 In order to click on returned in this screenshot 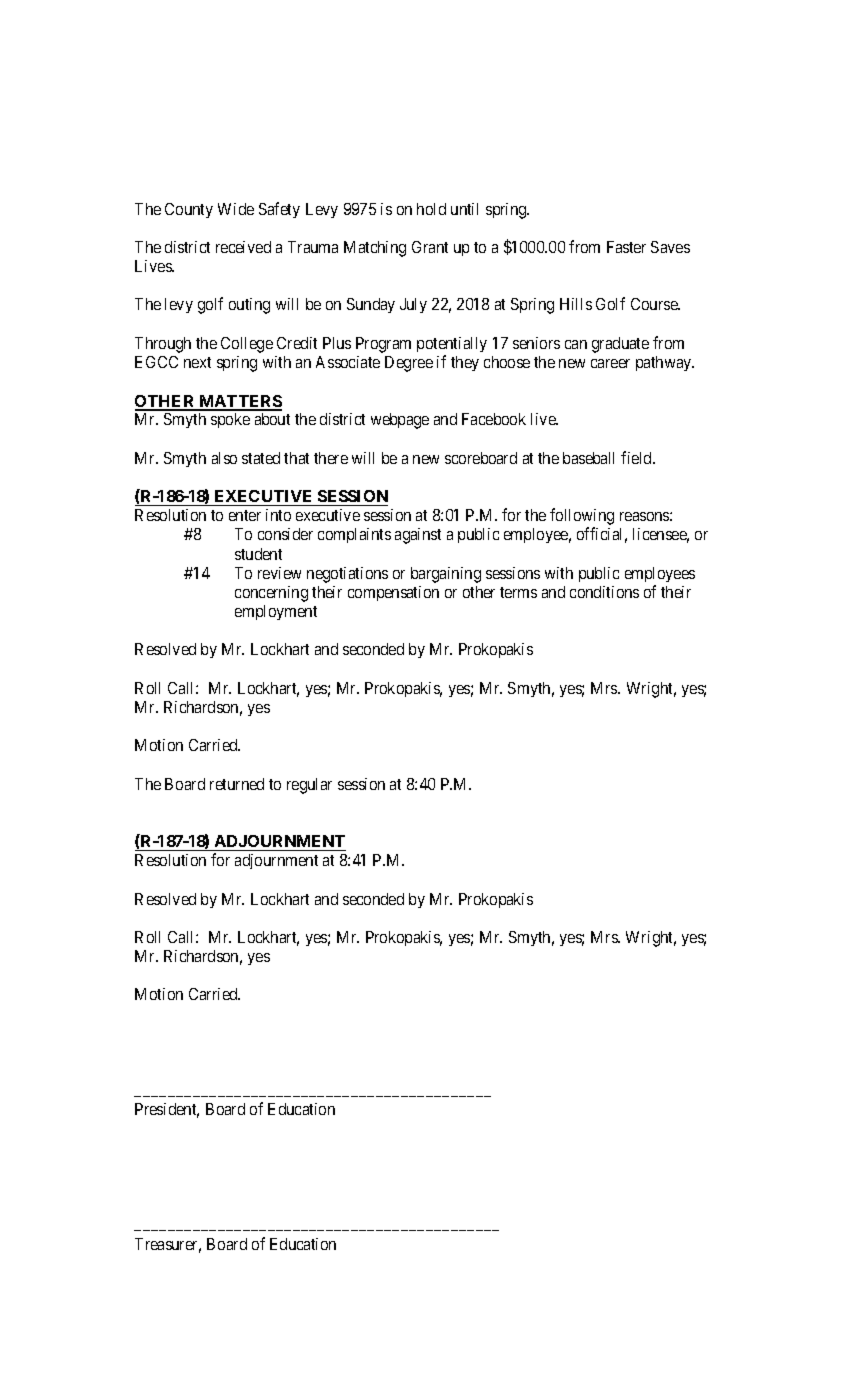, I will do `click(237, 784)`.
